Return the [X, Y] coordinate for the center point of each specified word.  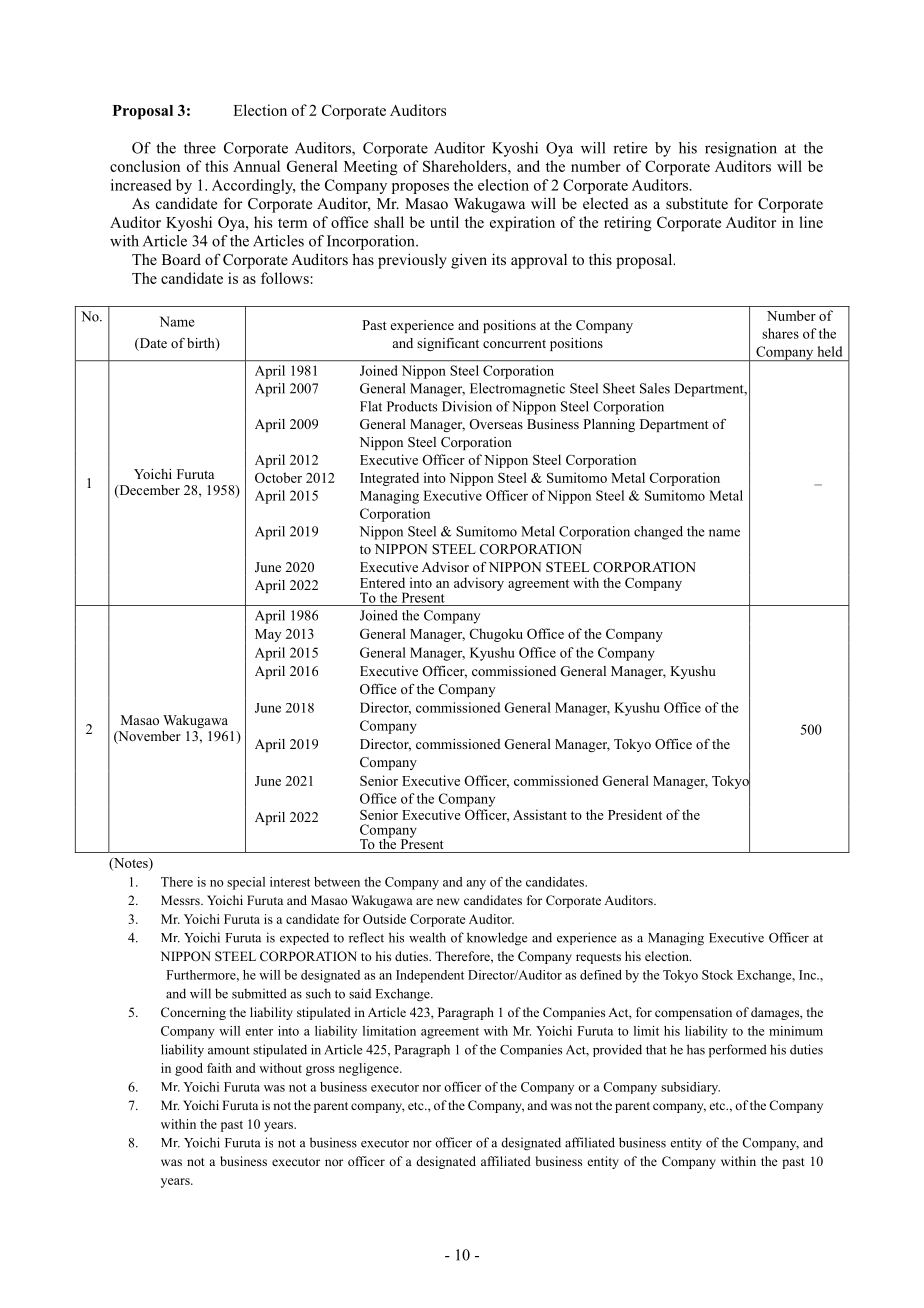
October [278, 477]
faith [219, 1068]
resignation [741, 149]
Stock [717, 975]
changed [658, 533]
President [635, 814]
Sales [655, 388]
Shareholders [466, 166]
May [268, 635]
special [246, 883]
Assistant [540, 814]
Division [467, 406]
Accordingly [254, 186]
